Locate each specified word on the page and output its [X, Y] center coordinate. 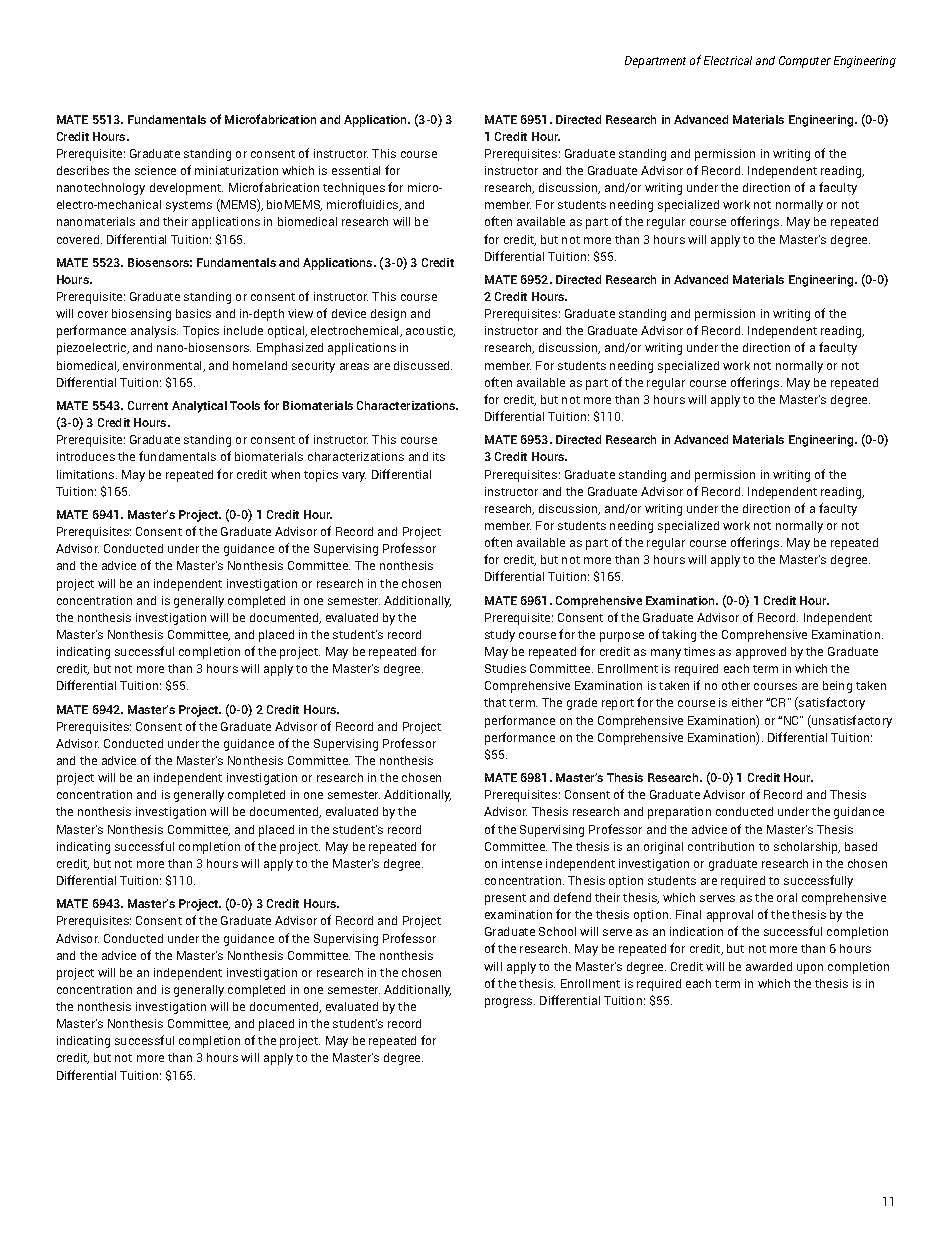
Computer [805, 62]
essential [356, 170]
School [557, 931]
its [439, 456]
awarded [769, 966]
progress [510, 1003]
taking [679, 636]
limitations [87, 474]
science [155, 170]
